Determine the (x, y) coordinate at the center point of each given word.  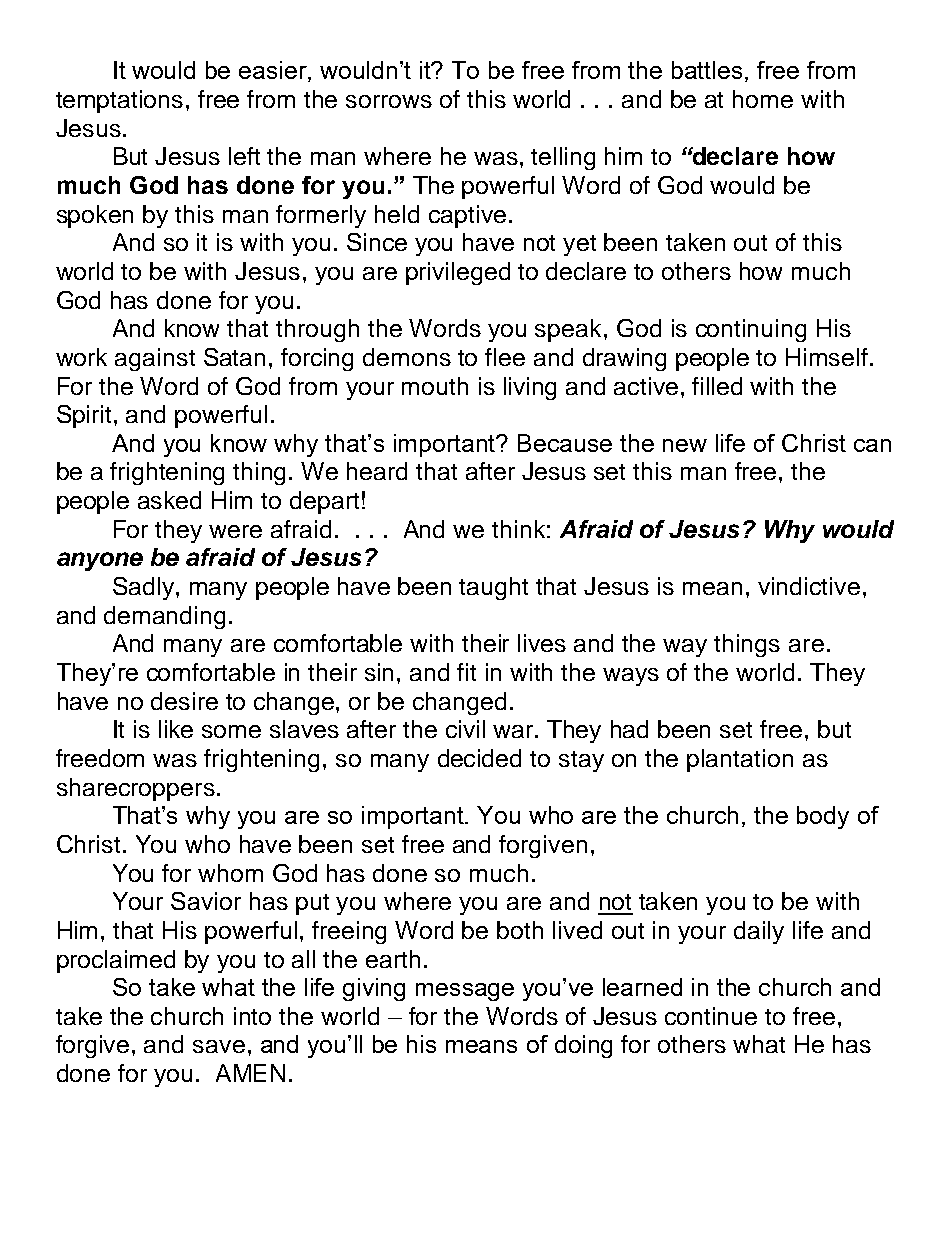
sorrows (389, 101)
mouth (435, 386)
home (763, 99)
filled (717, 386)
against (155, 359)
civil (465, 729)
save (219, 1046)
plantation (740, 760)
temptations (119, 101)
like (176, 729)
